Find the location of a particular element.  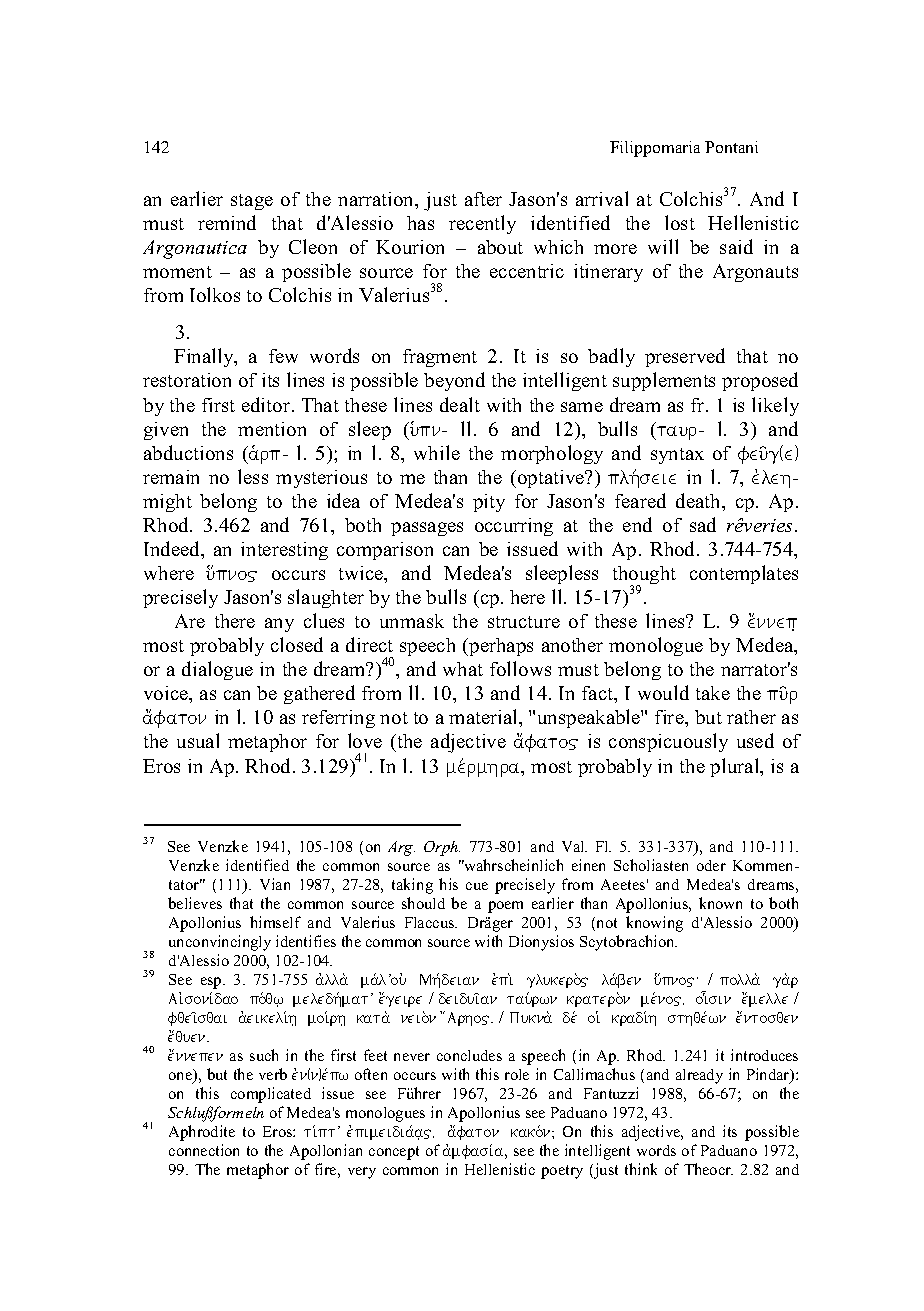

supplements is located at coordinates (664, 381).
